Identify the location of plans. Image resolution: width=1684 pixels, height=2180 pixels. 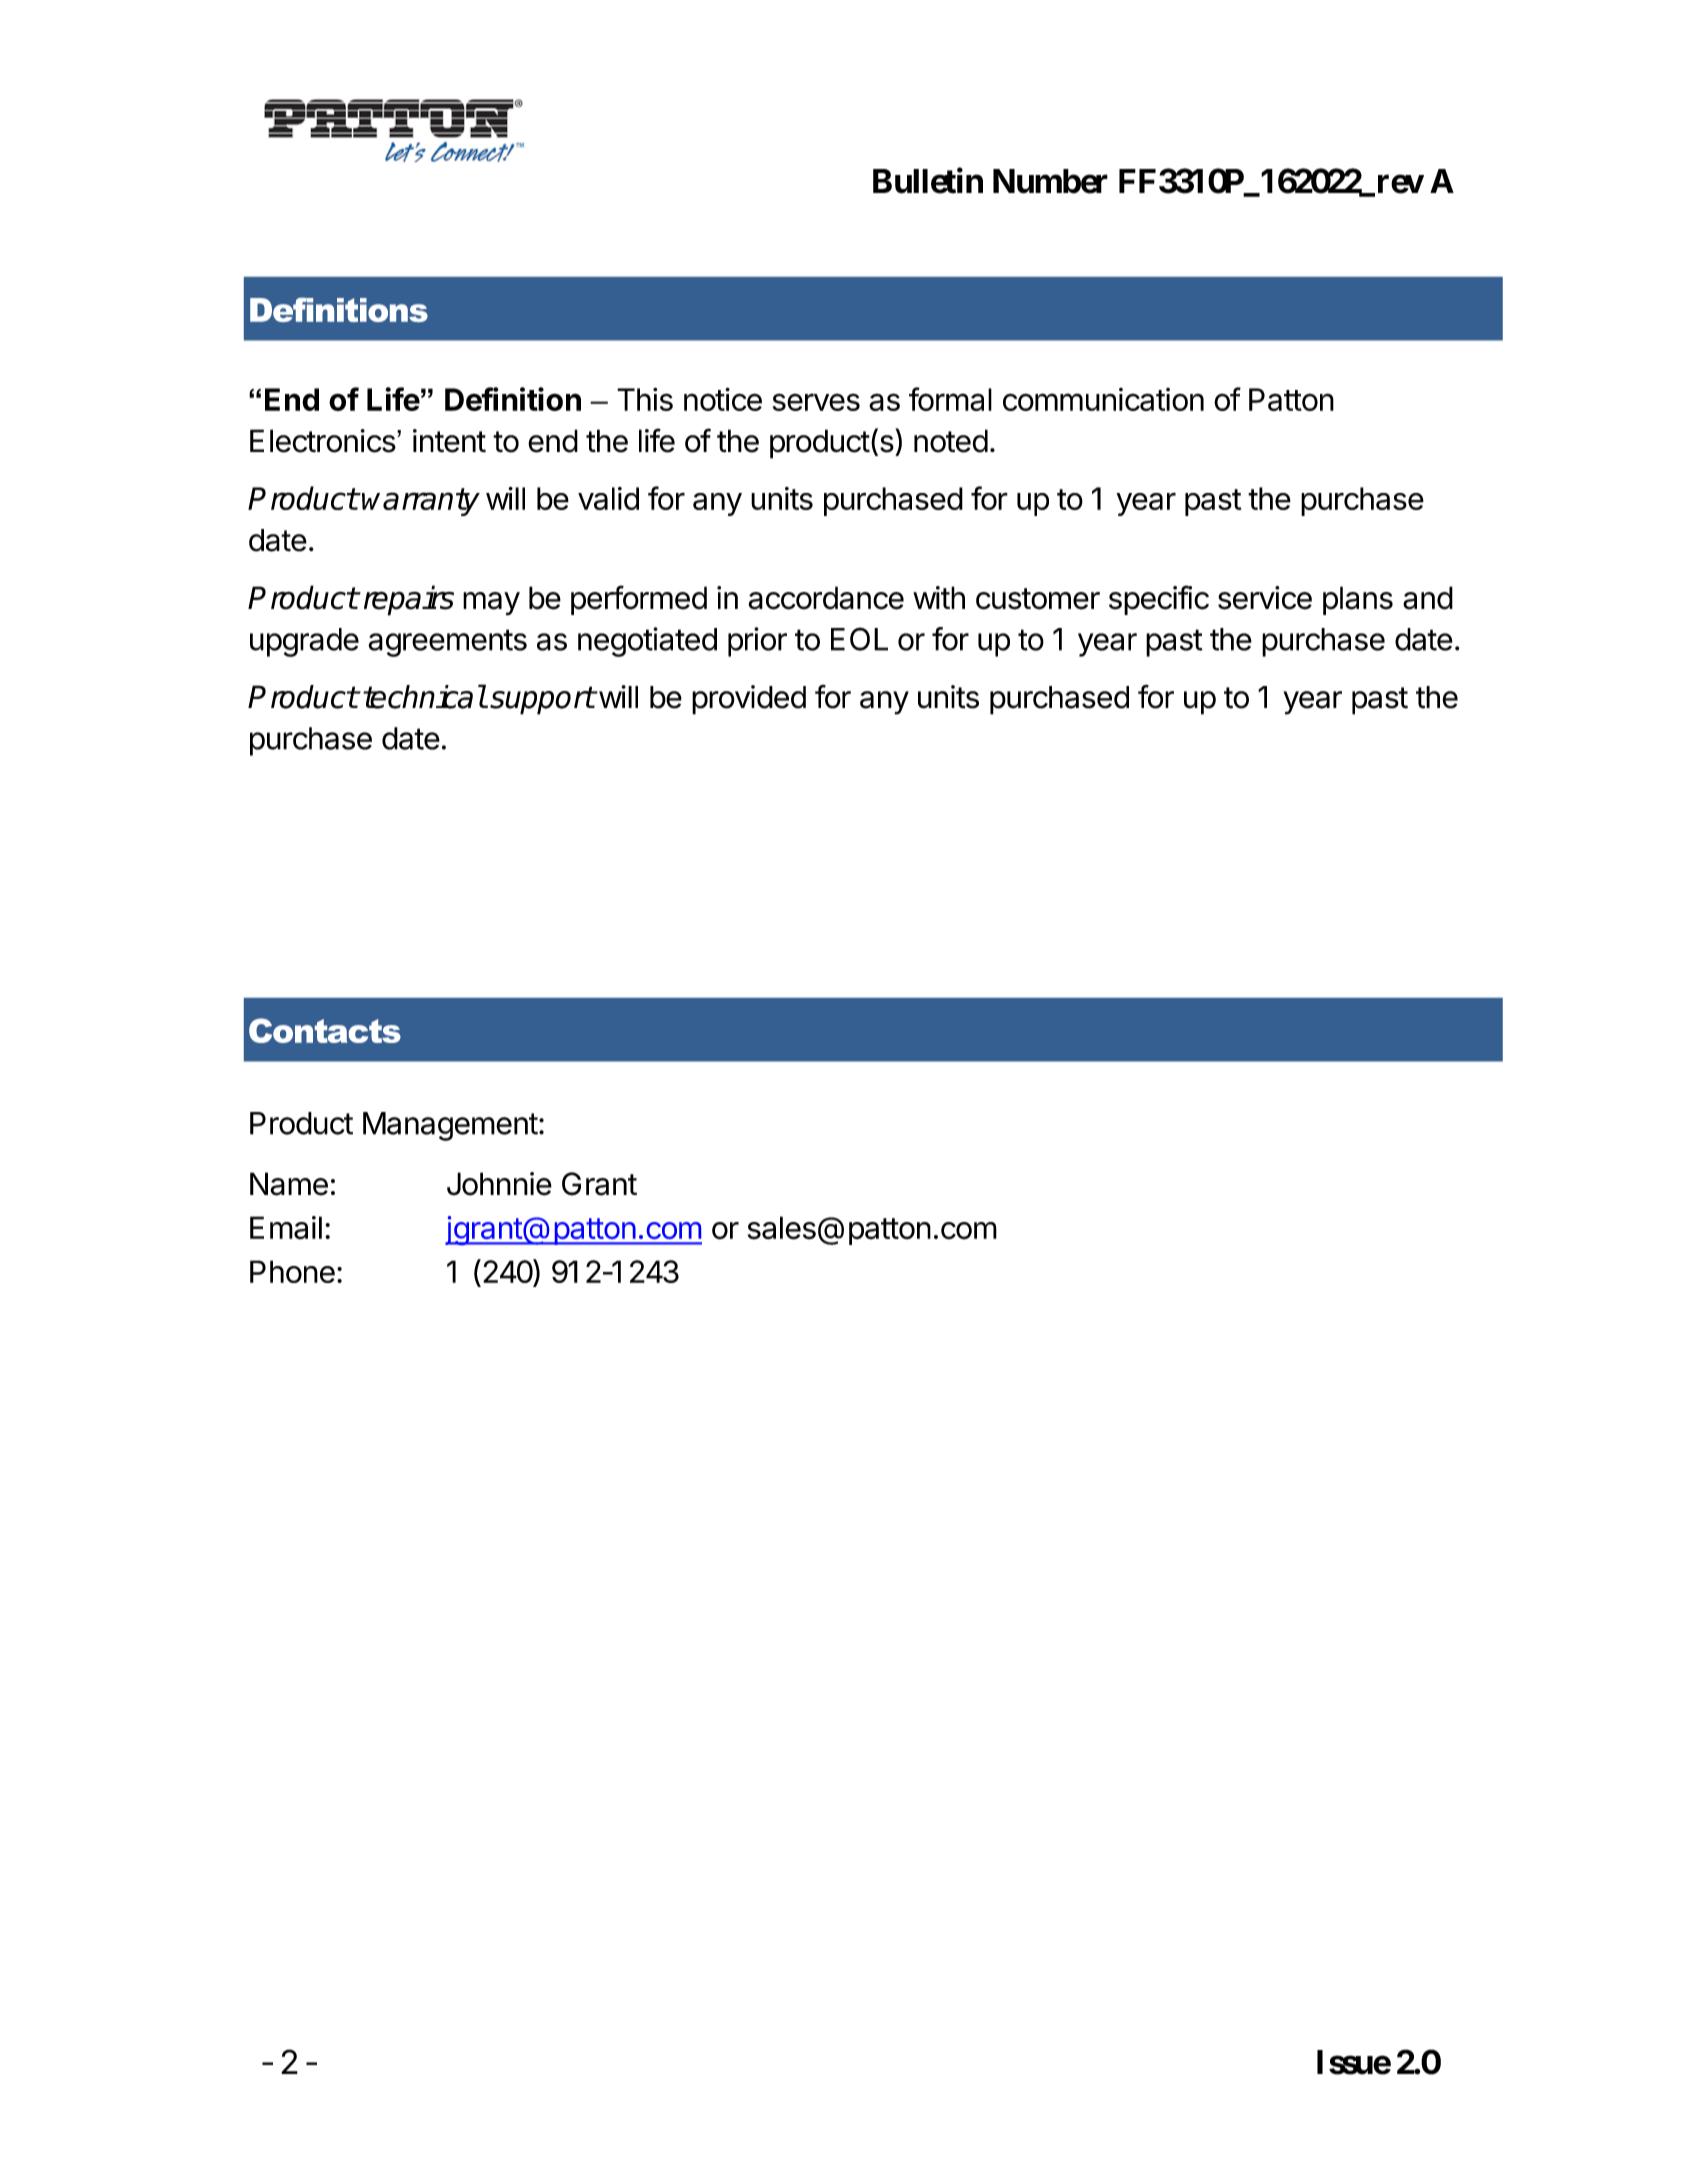
(1358, 600).
